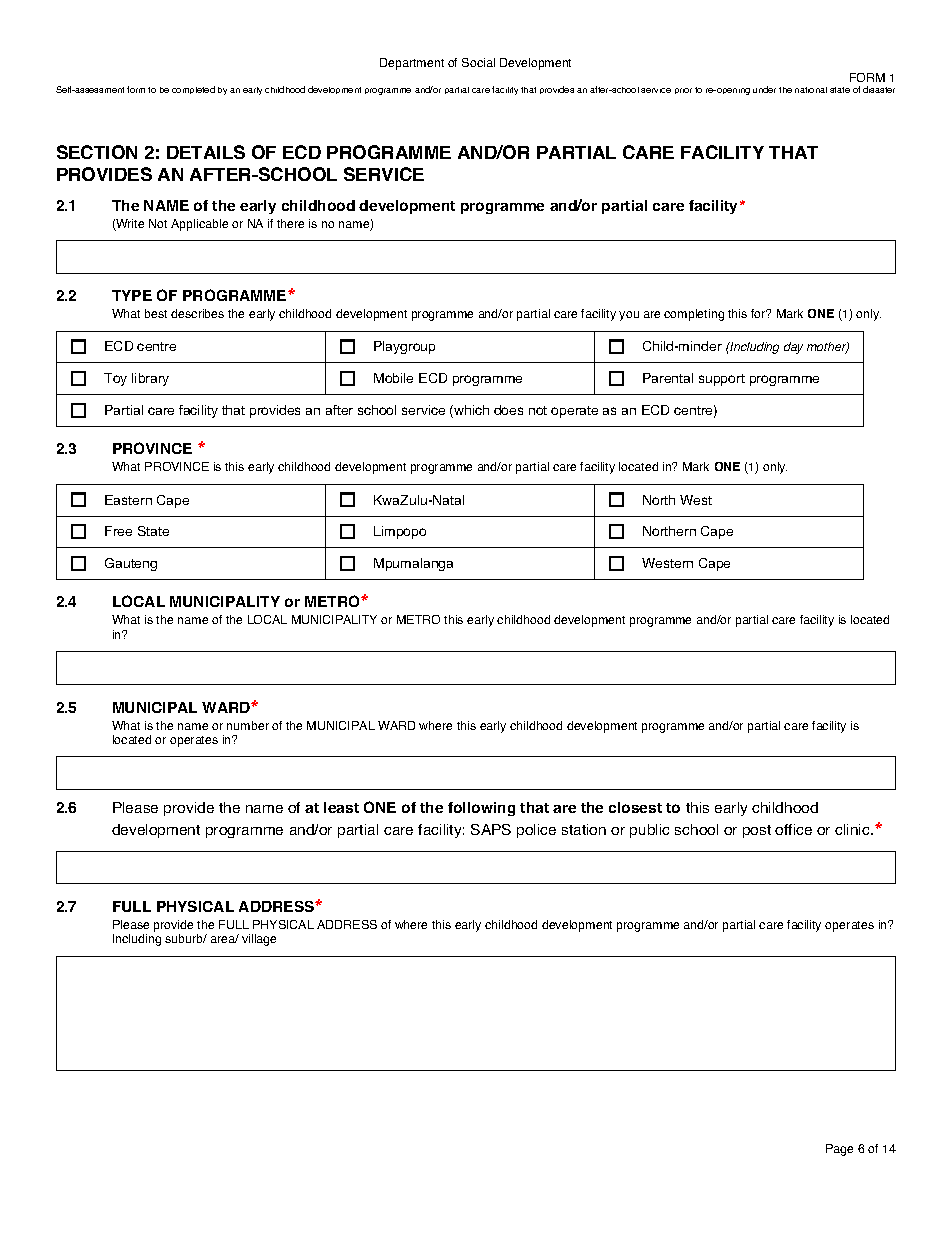 The image size is (952, 1233). I want to click on Social, so click(478, 62).
